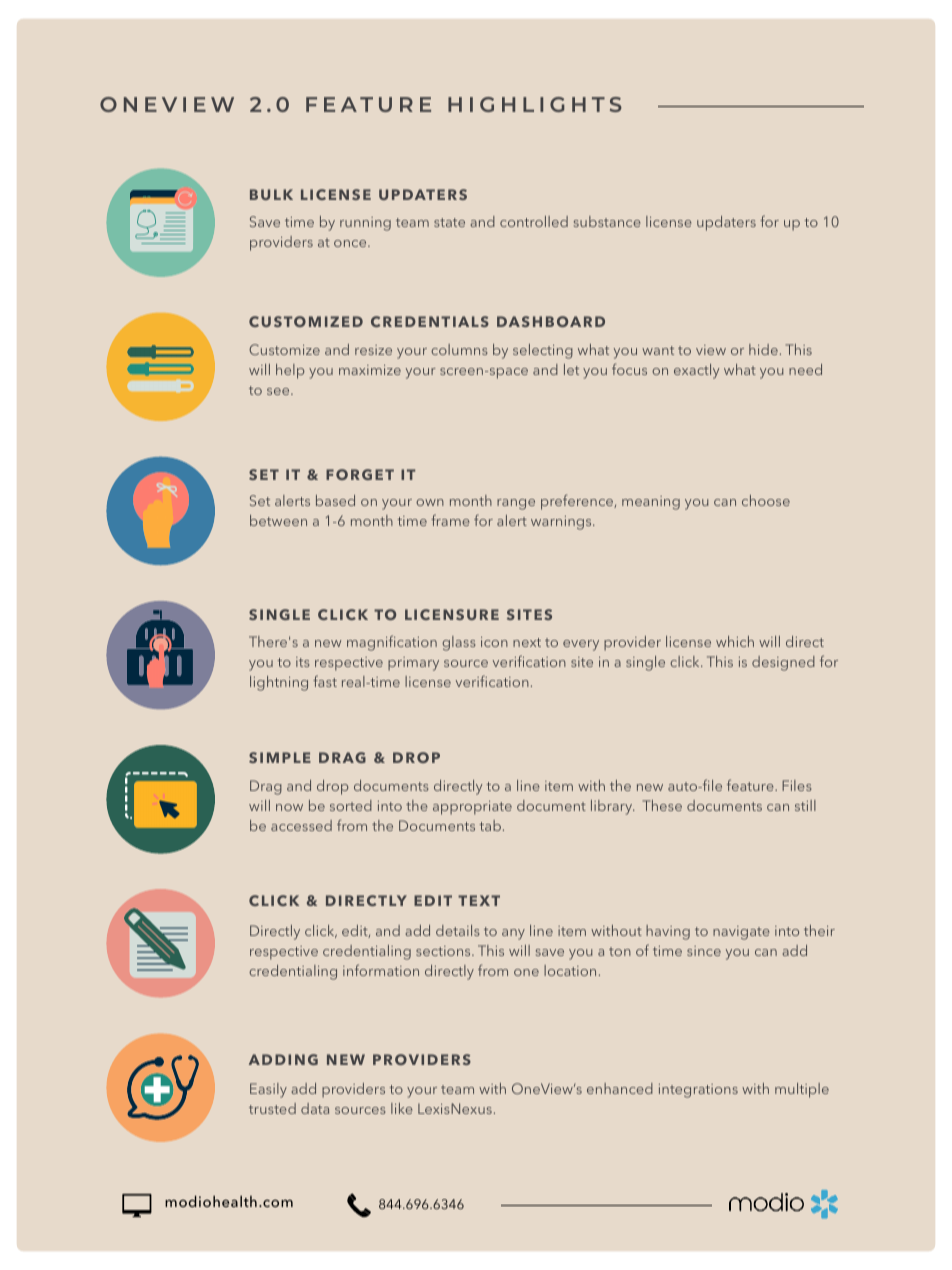 The height and width of the page is (1270, 952). I want to click on running, so click(365, 224).
